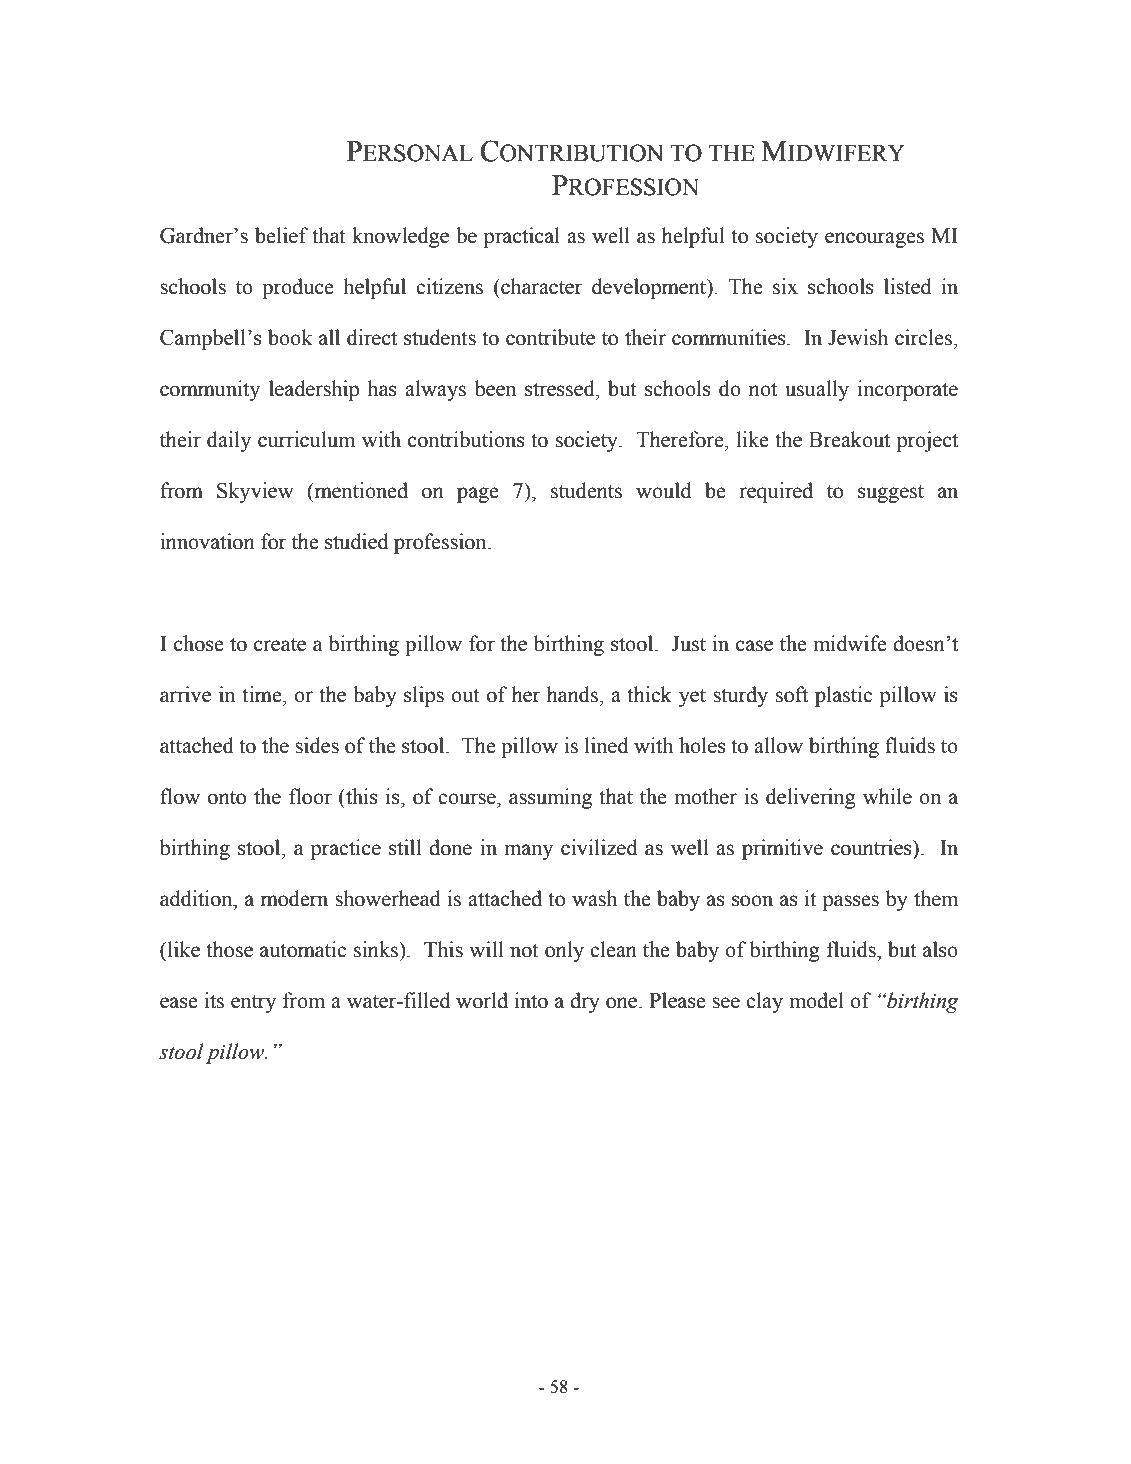 The image size is (1131, 1464). I want to click on sides, so click(317, 745).
